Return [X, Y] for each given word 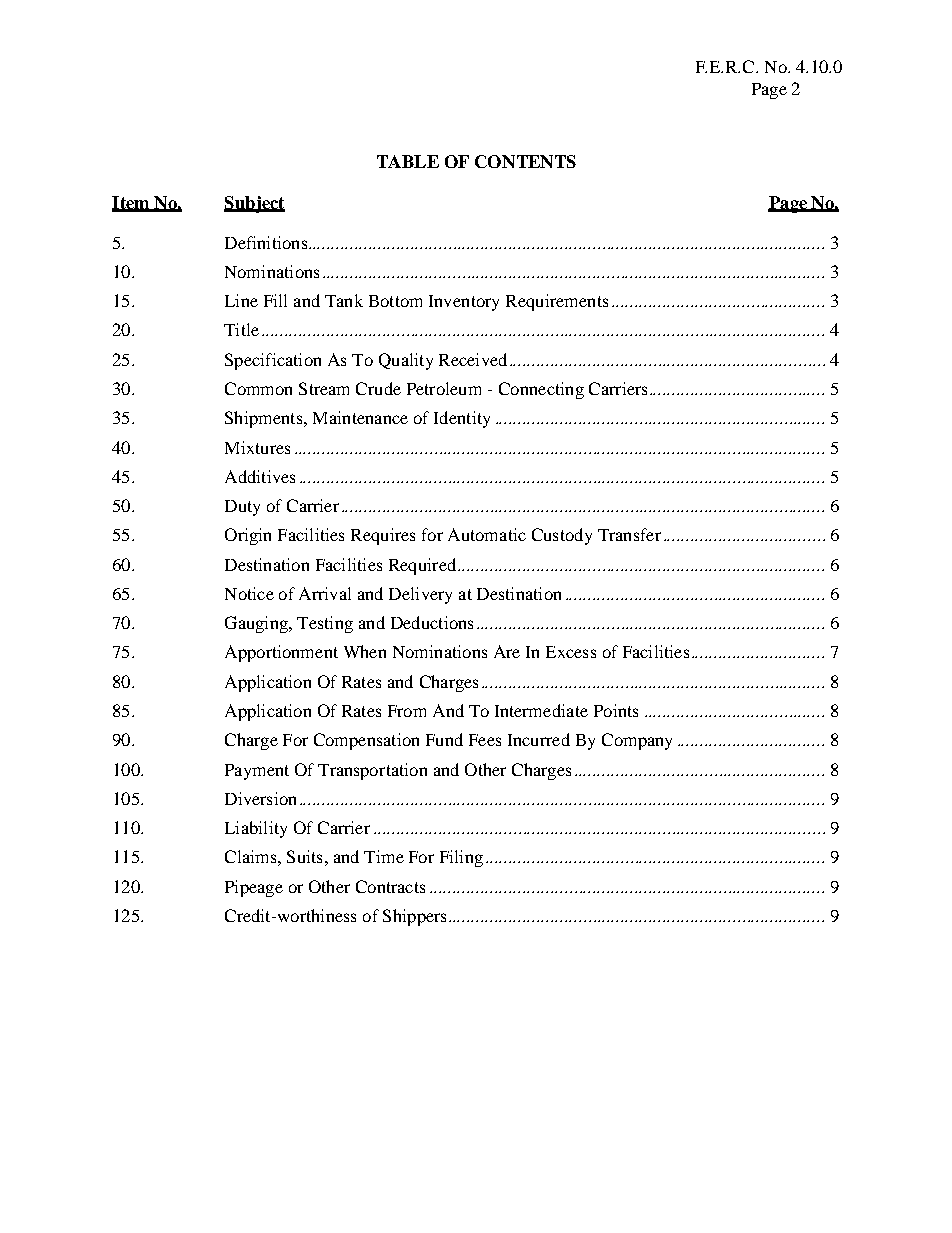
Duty [242, 508]
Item [132, 203]
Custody [562, 536]
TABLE [408, 161]
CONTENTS [525, 161]
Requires [383, 536]
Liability [256, 829]
